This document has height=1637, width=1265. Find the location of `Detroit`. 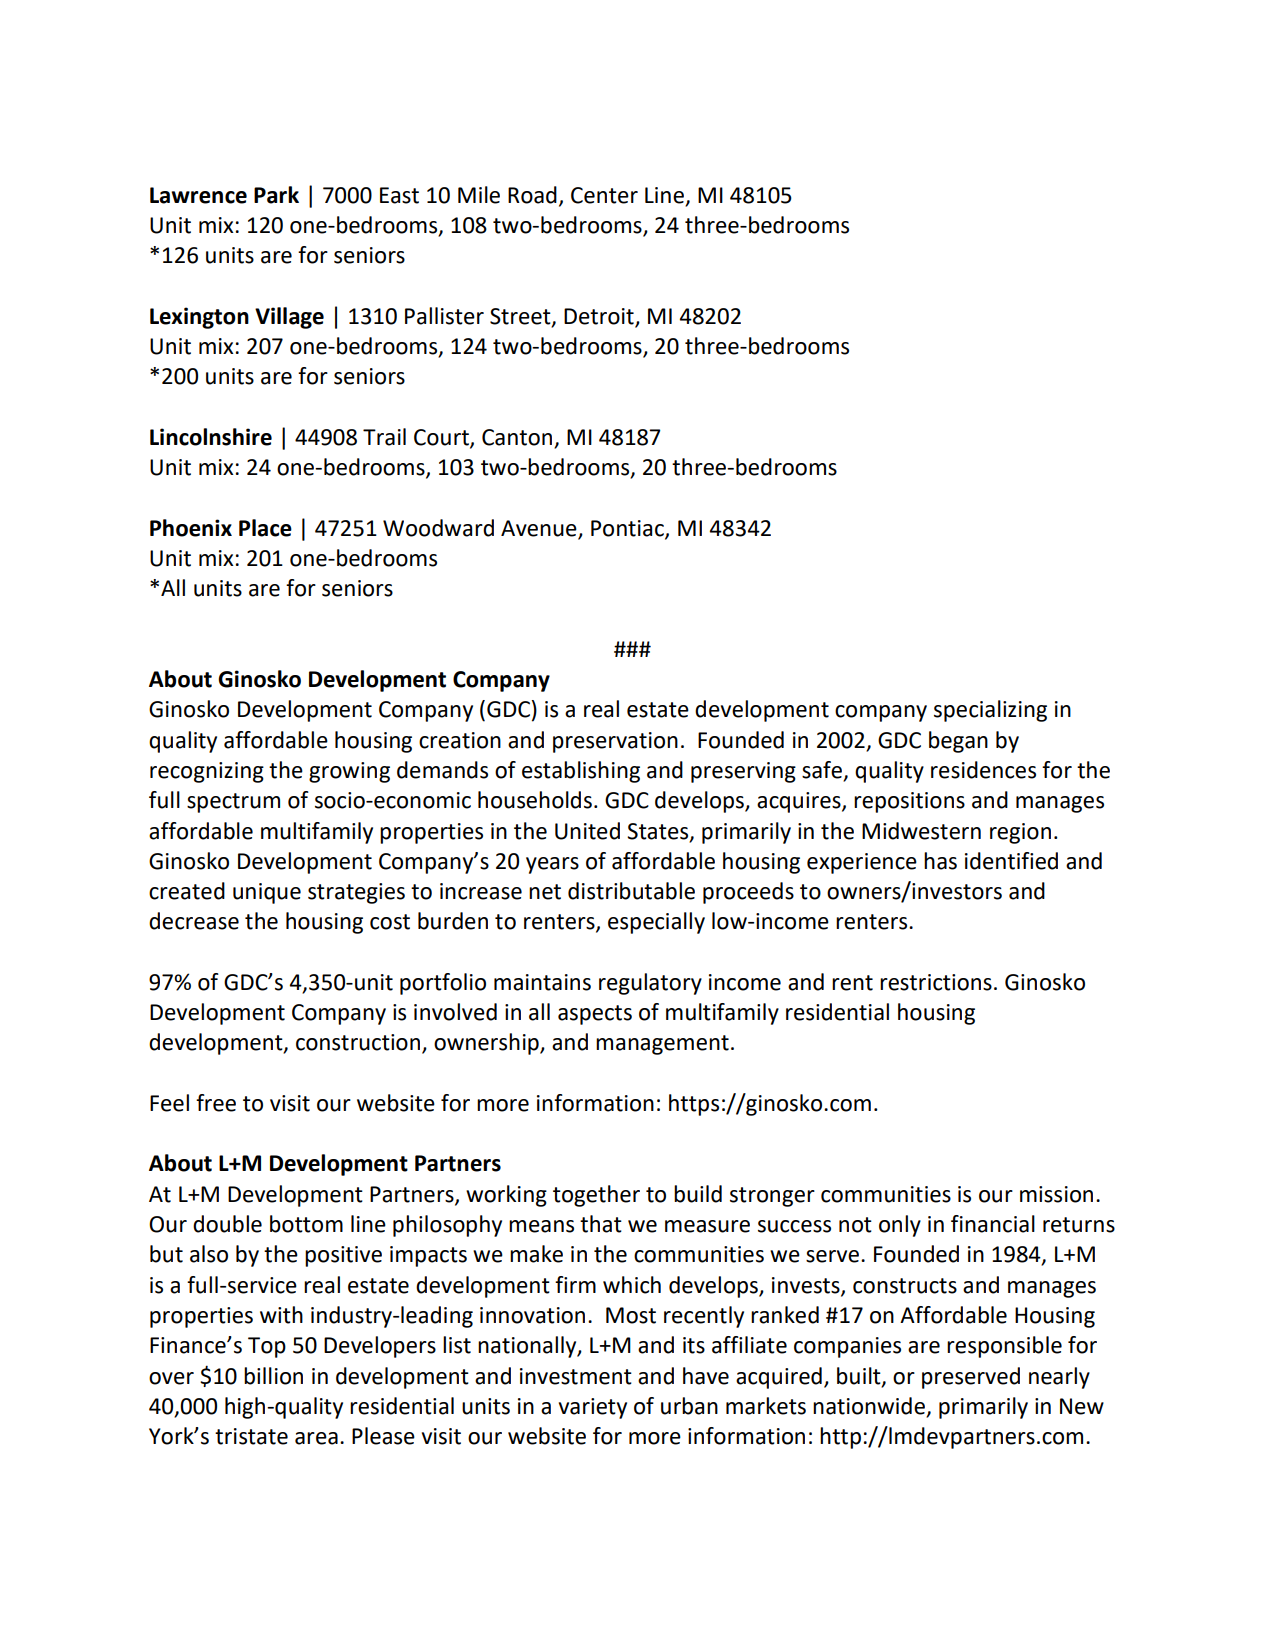

Detroit is located at coordinates (599, 316).
